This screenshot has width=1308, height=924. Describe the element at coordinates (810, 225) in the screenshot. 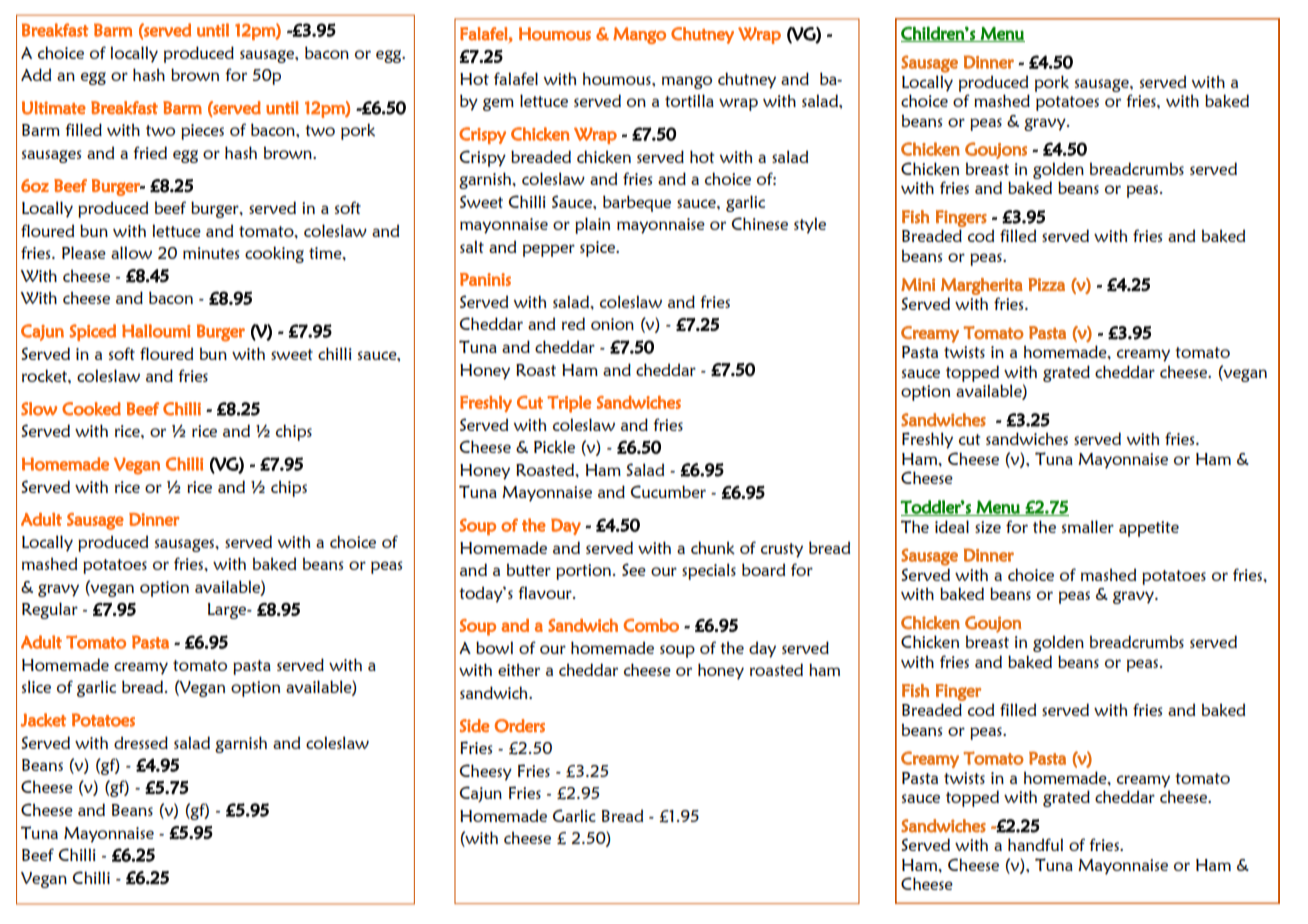

I see `style` at that location.
